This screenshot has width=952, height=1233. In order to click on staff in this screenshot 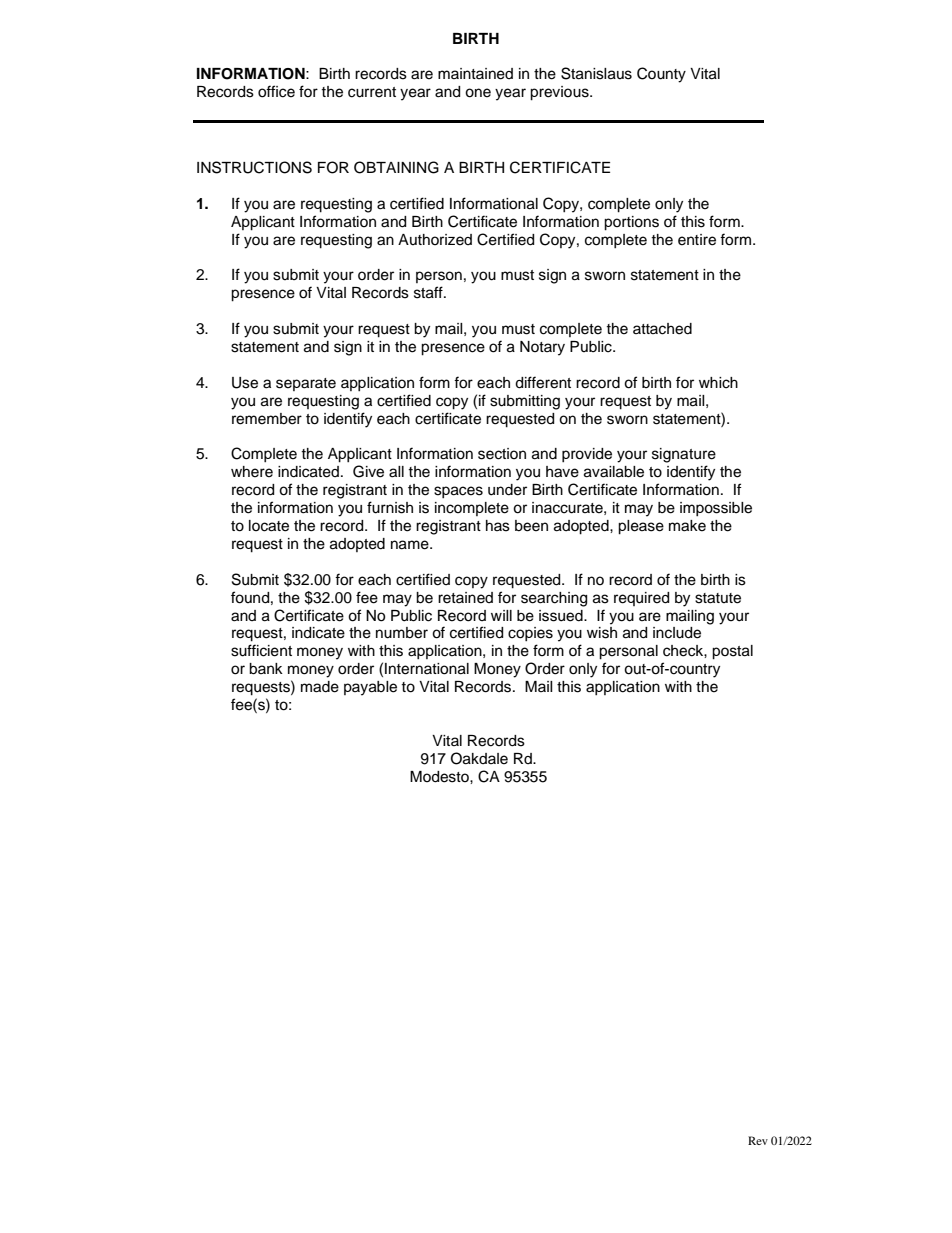, I will do `click(429, 292)`.
